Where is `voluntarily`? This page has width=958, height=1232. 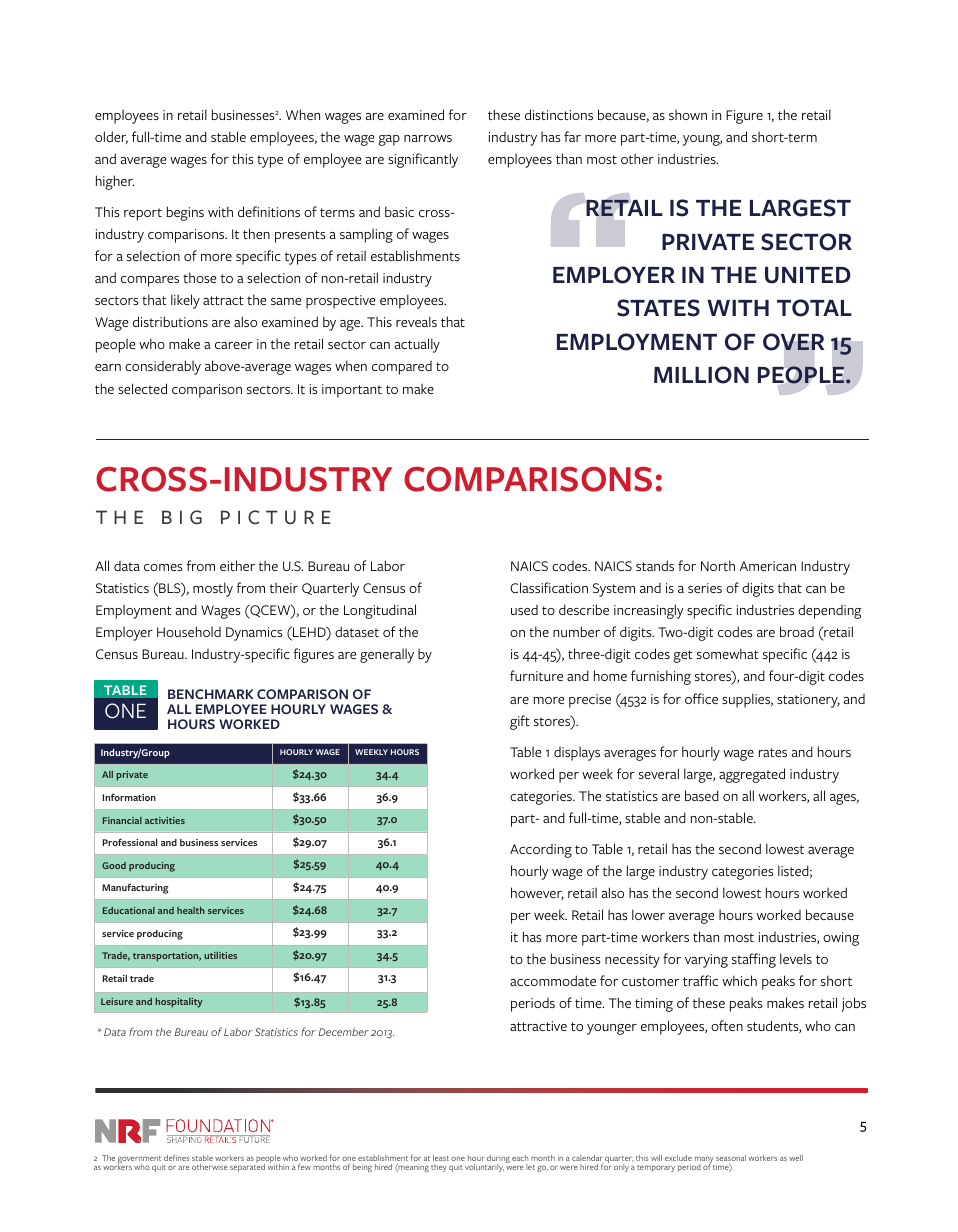 voluntarily is located at coordinates (484, 1168).
